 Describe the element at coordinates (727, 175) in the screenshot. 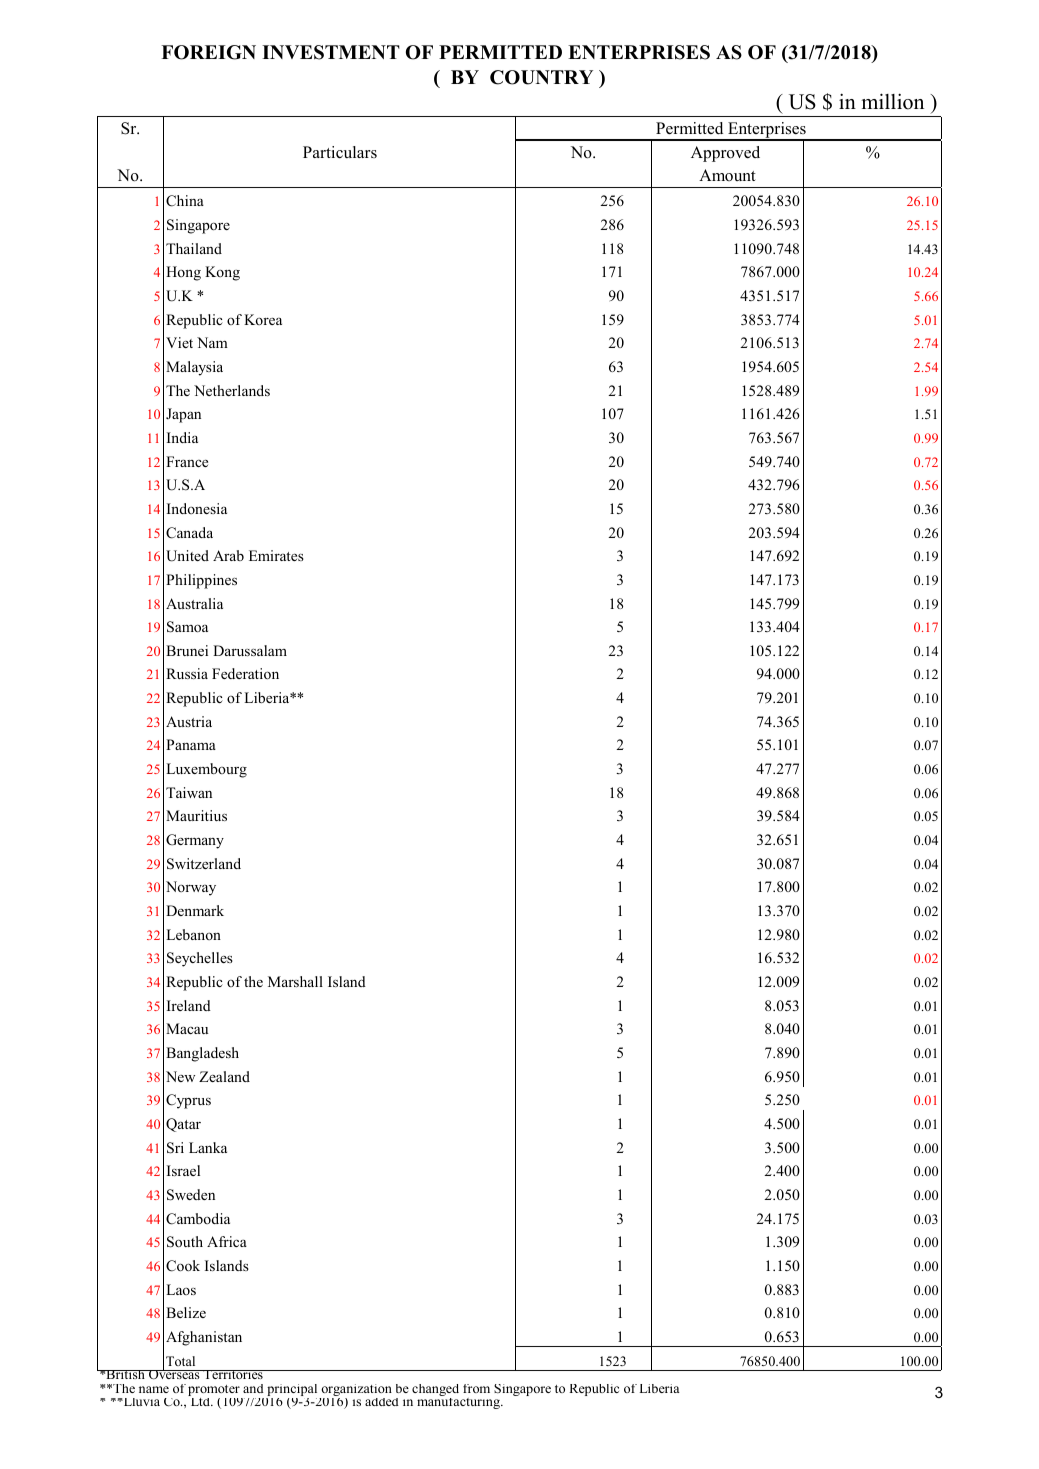

I see `Amount` at that location.
